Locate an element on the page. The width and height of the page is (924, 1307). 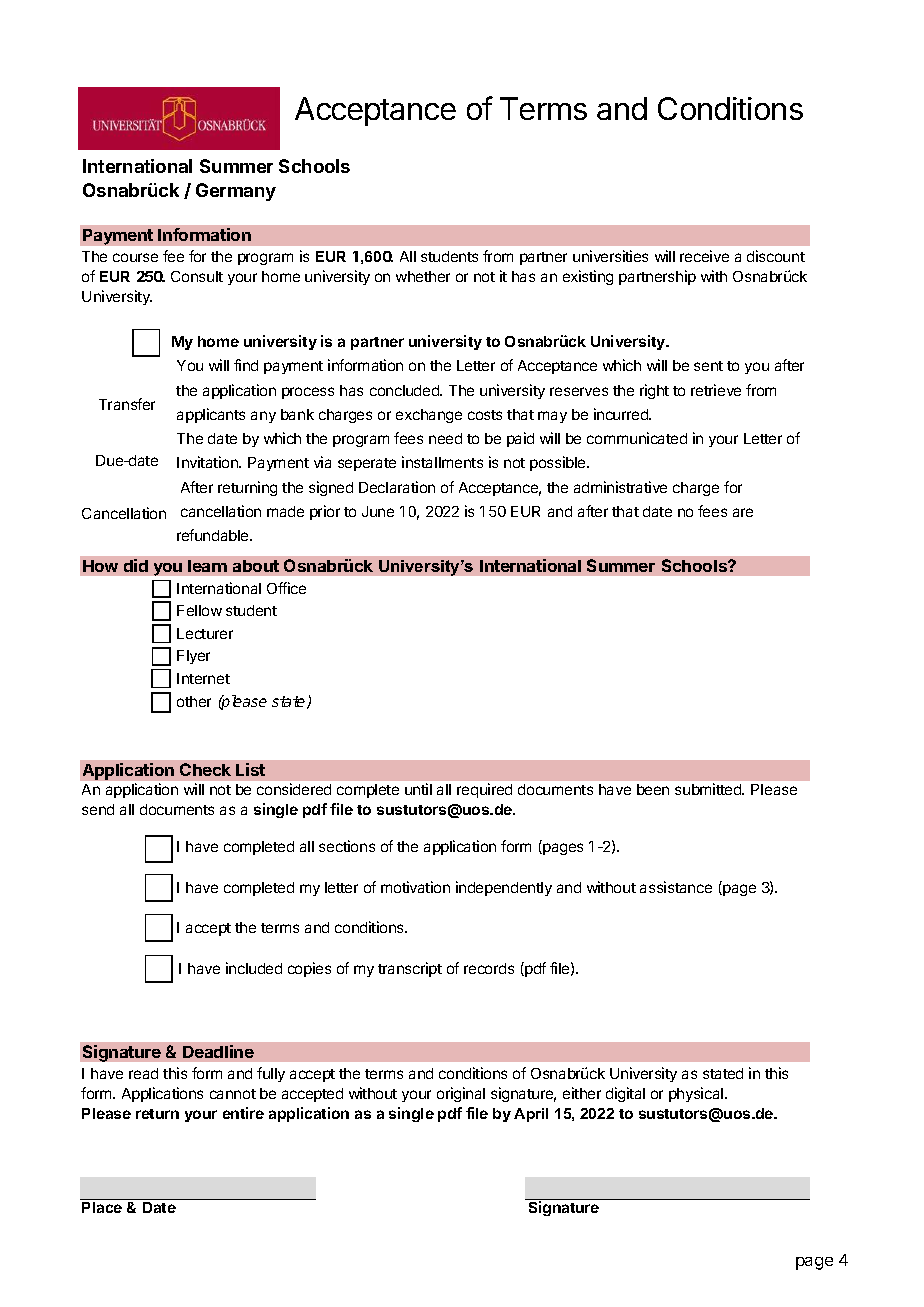
transcript is located at coordinates (410, 969).
